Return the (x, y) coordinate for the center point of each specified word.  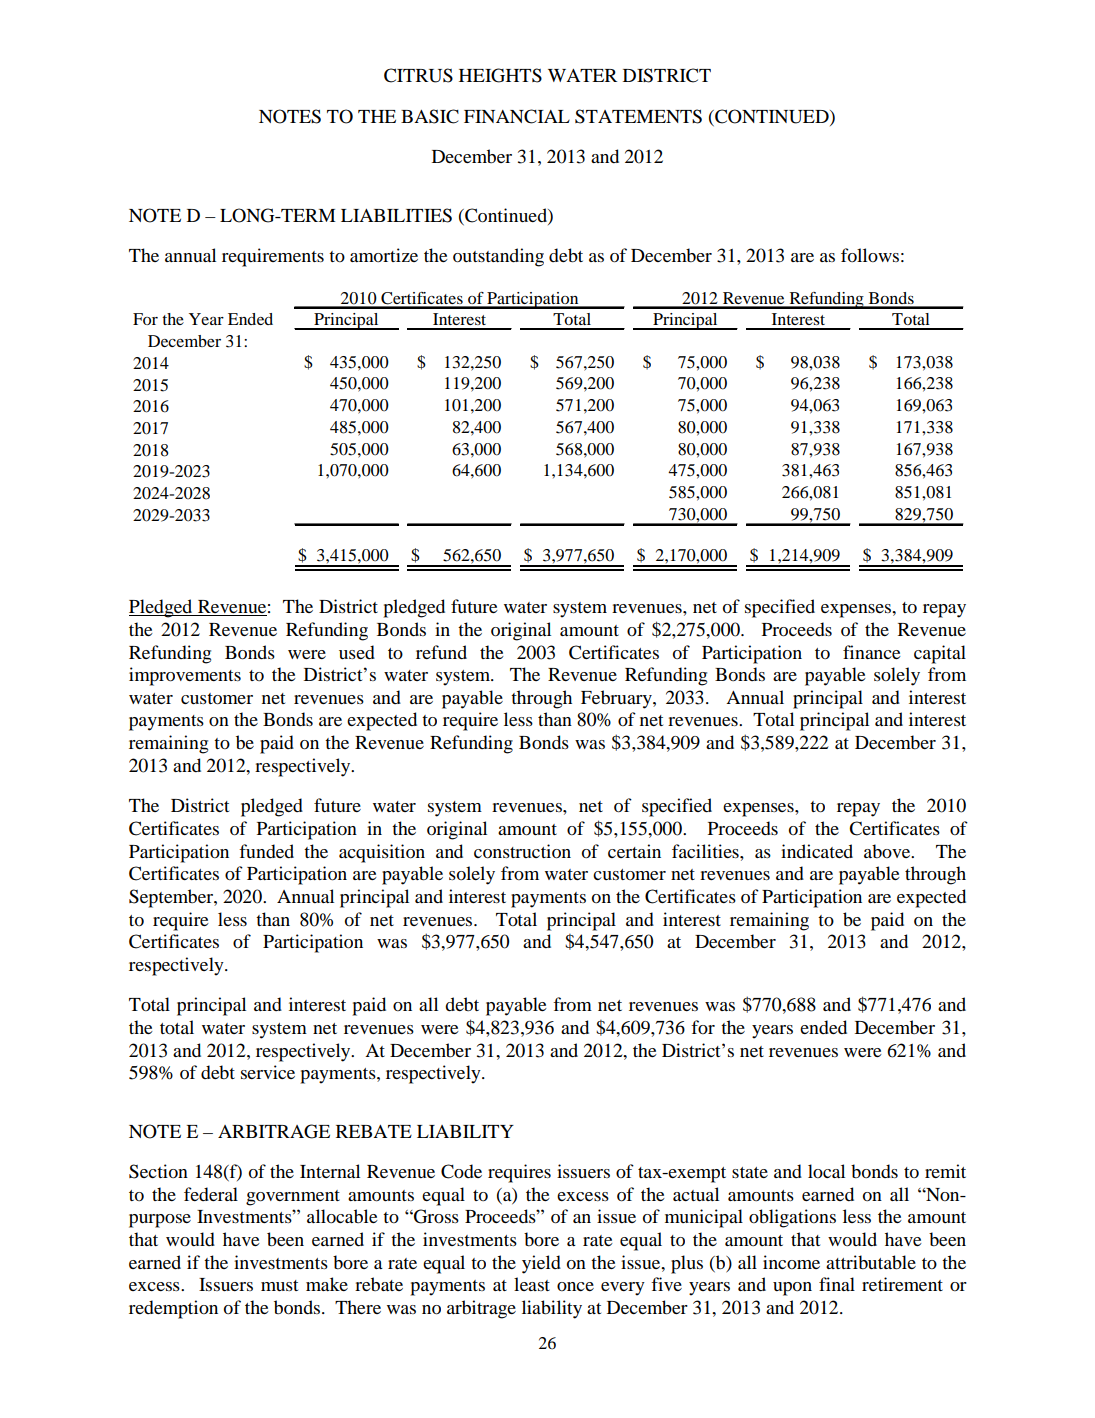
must (279, 1285)
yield (541, 1264)
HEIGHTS (500, 75)
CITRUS (418, 75)
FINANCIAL (517, 116)
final (837, 1284)
